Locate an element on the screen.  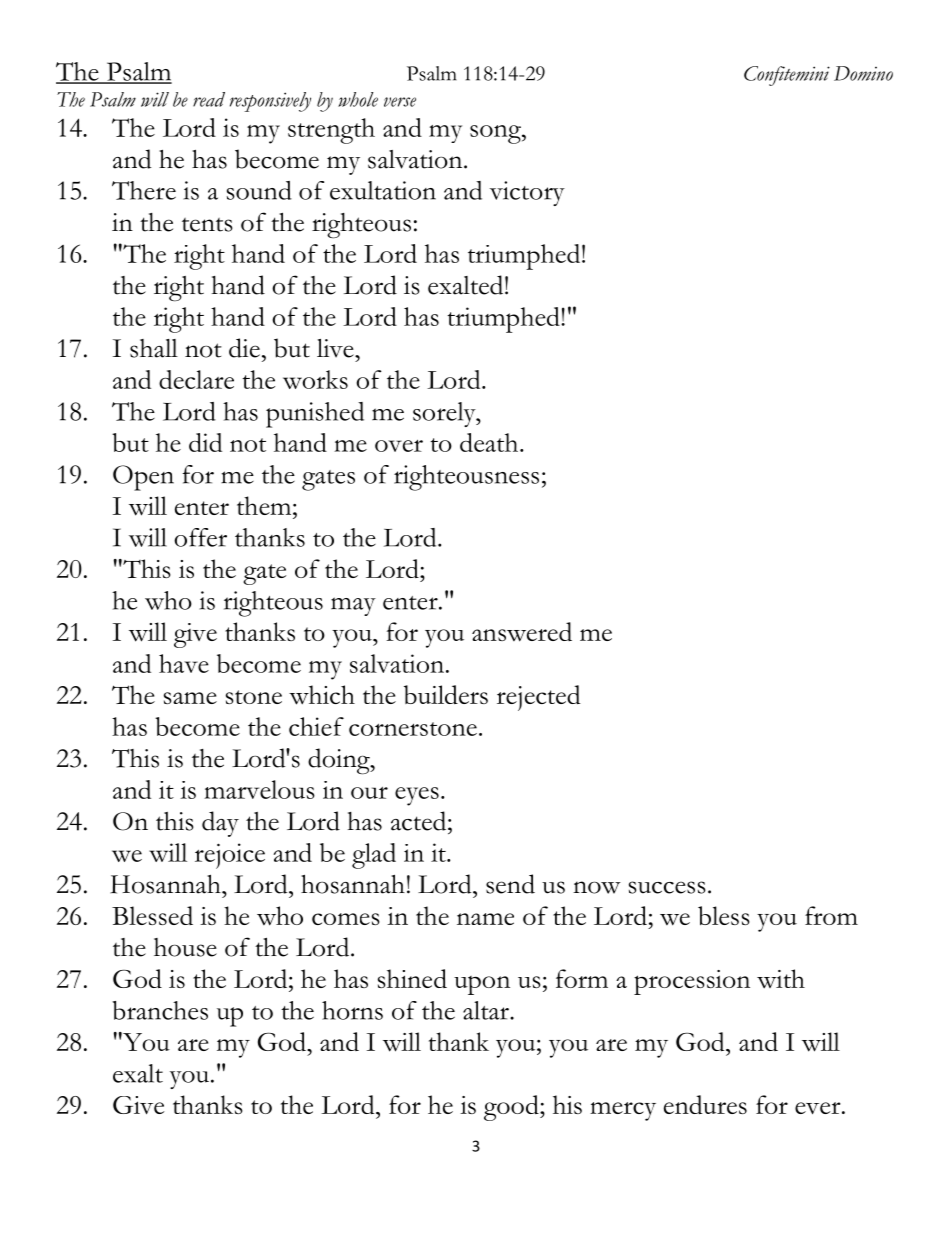
success is located at coordinates (667, 887).
